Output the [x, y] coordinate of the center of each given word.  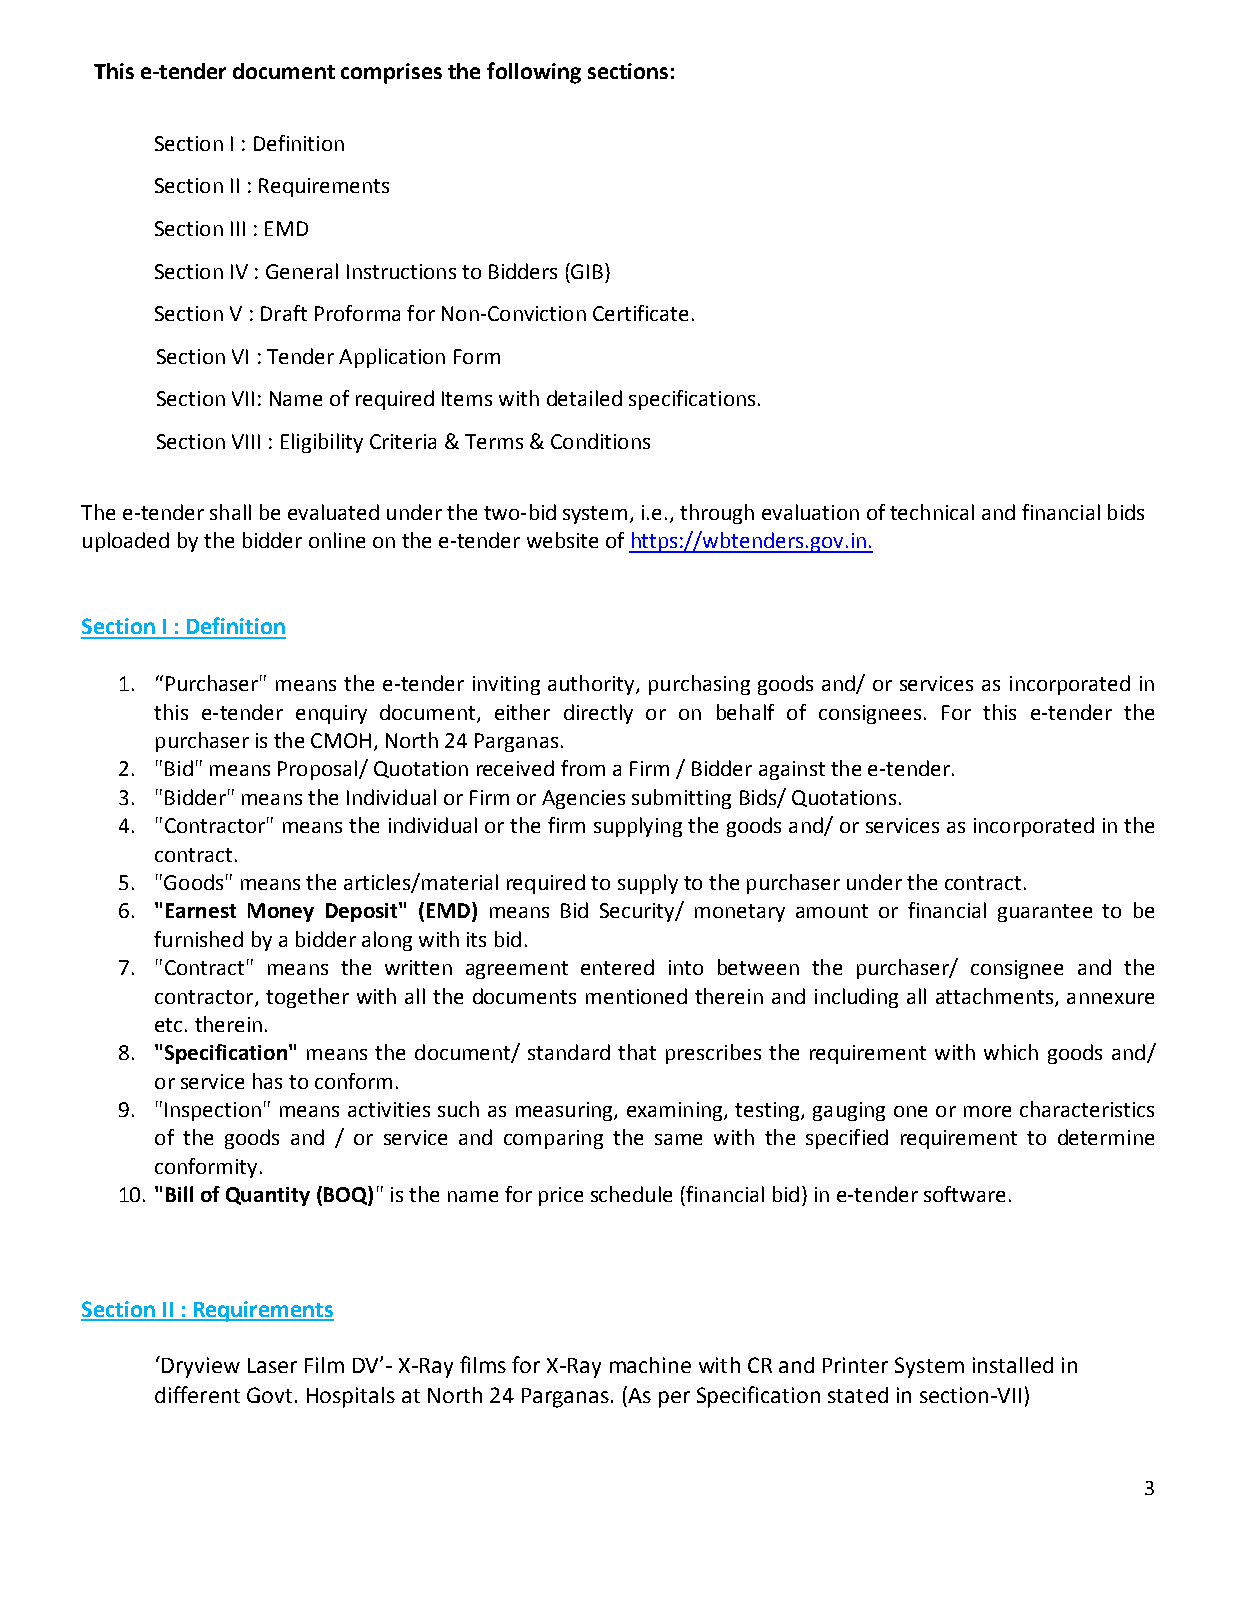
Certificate [640, 313]
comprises [391, 73]
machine [650, 1365]
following [534, 73]
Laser [272, 1365]
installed [1013, 1365]
